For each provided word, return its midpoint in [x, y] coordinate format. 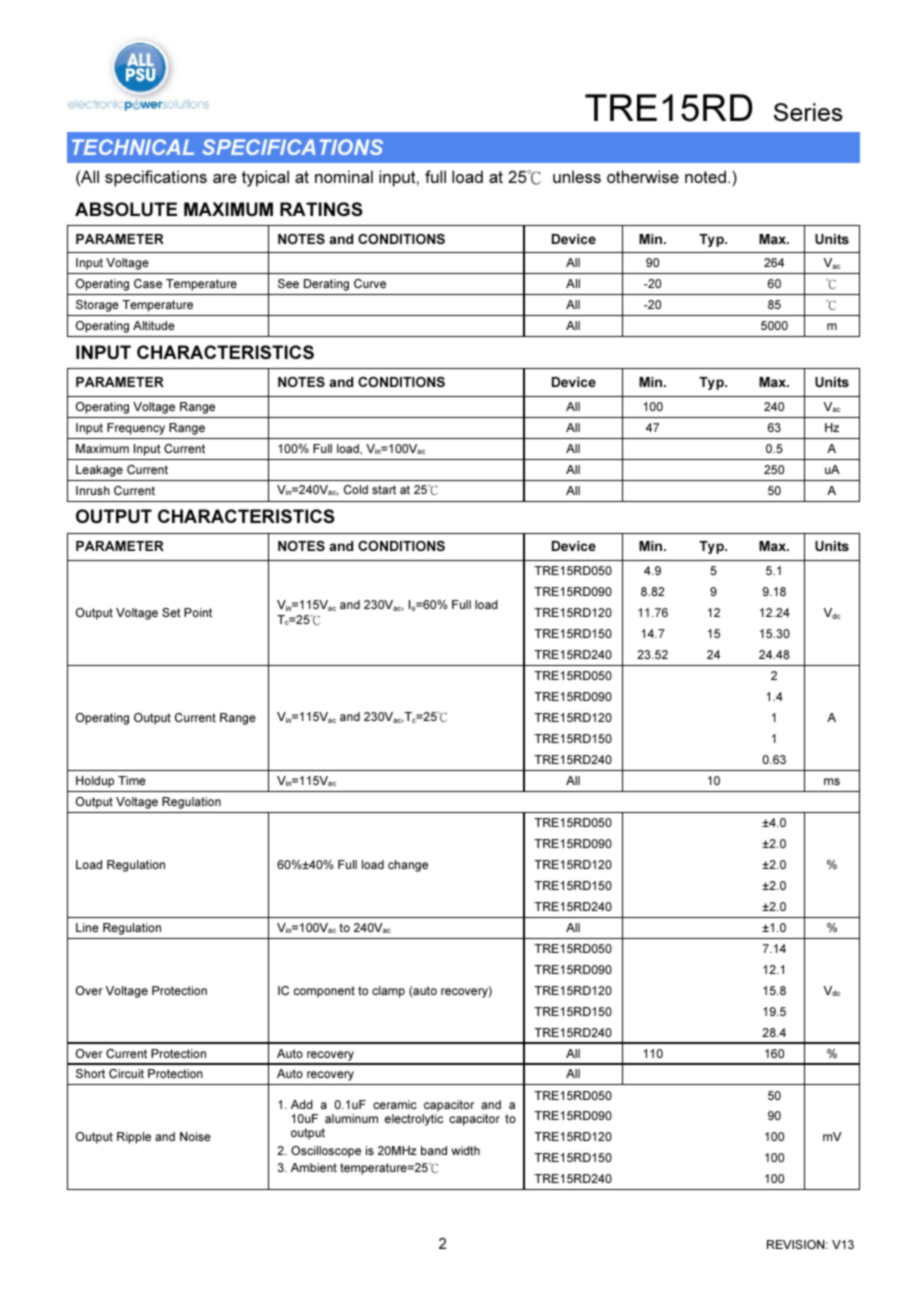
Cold [356, 489]
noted [707, 176]
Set [171, 612]
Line [87, 927]
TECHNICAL [133, 147]
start [384, 489]
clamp [388, 992]
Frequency [136, 429]
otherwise [643, 176]
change [408, 866]
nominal [344, 176]
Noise [195, 1136]
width [465, 1150]
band [434, 1150]
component [324, 992]
